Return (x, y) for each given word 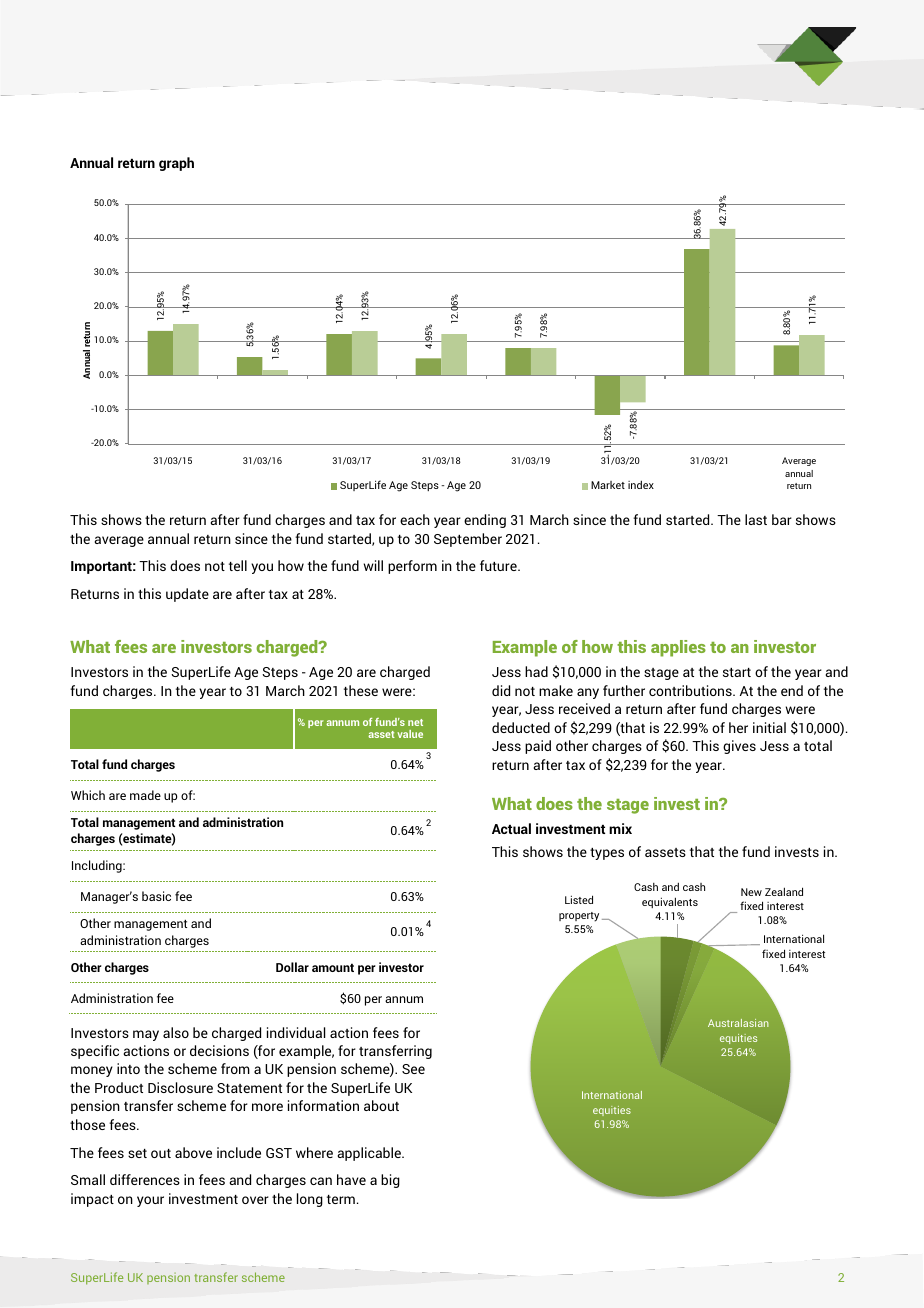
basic (156, 896)
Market (608, 485)
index (641, 484)
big (390, 1181)
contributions (691, 690)
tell (238, 565)
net (415, 722)
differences (145, 1179)
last (756, 519)
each (415, 519)
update (187, 595)
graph (176, 164)
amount (333, 967)
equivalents (670, 902)
